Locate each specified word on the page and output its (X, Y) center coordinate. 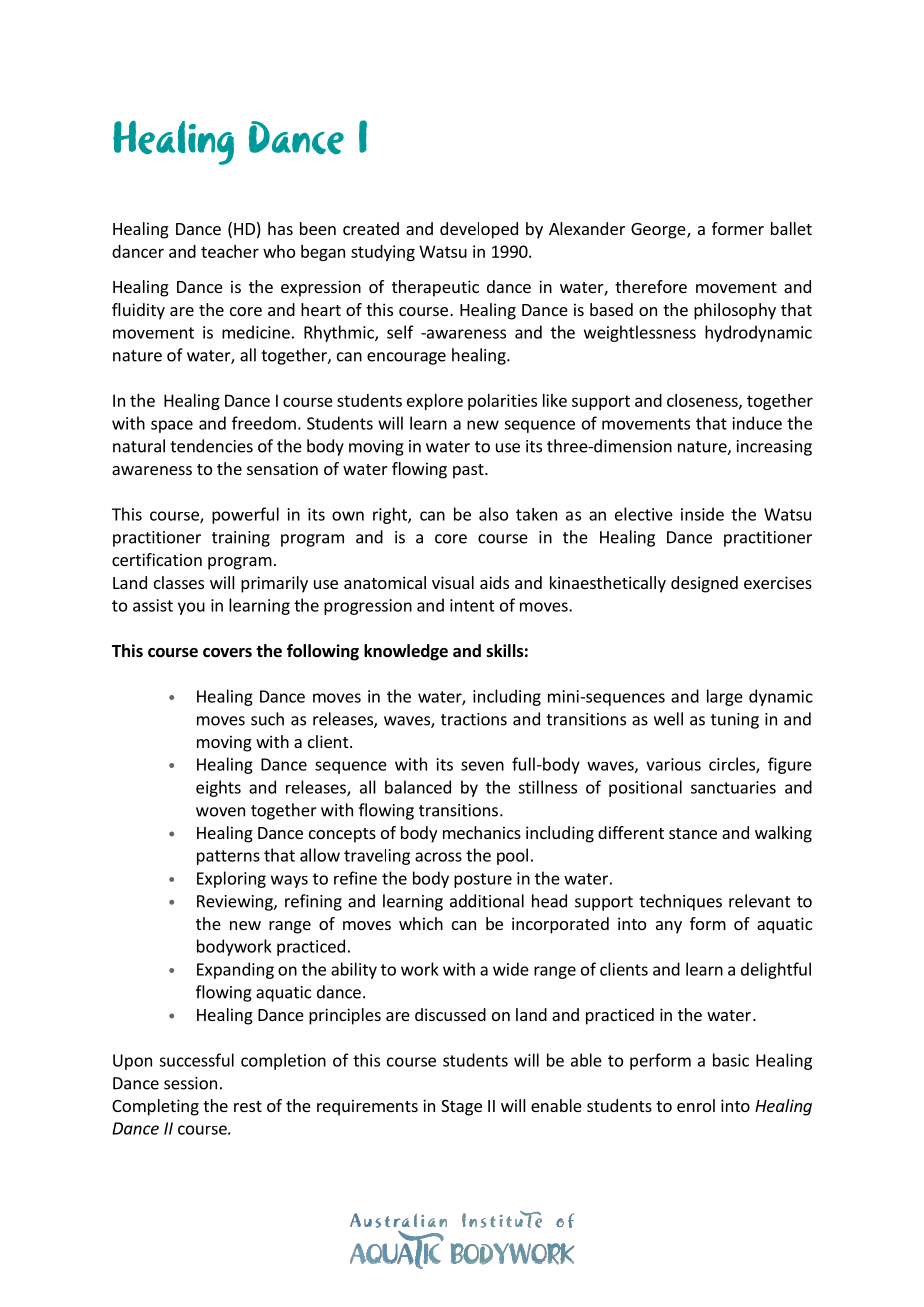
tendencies (211, 446)
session (190, 1083)
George (659, 231)
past (469, 471)
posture (483, 880)
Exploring (231, 879)
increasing (774, 448)
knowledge (406, 652)
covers (227, 653)
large (725, 697)
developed (479, 230)
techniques (680, 902)
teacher (230, 251)
